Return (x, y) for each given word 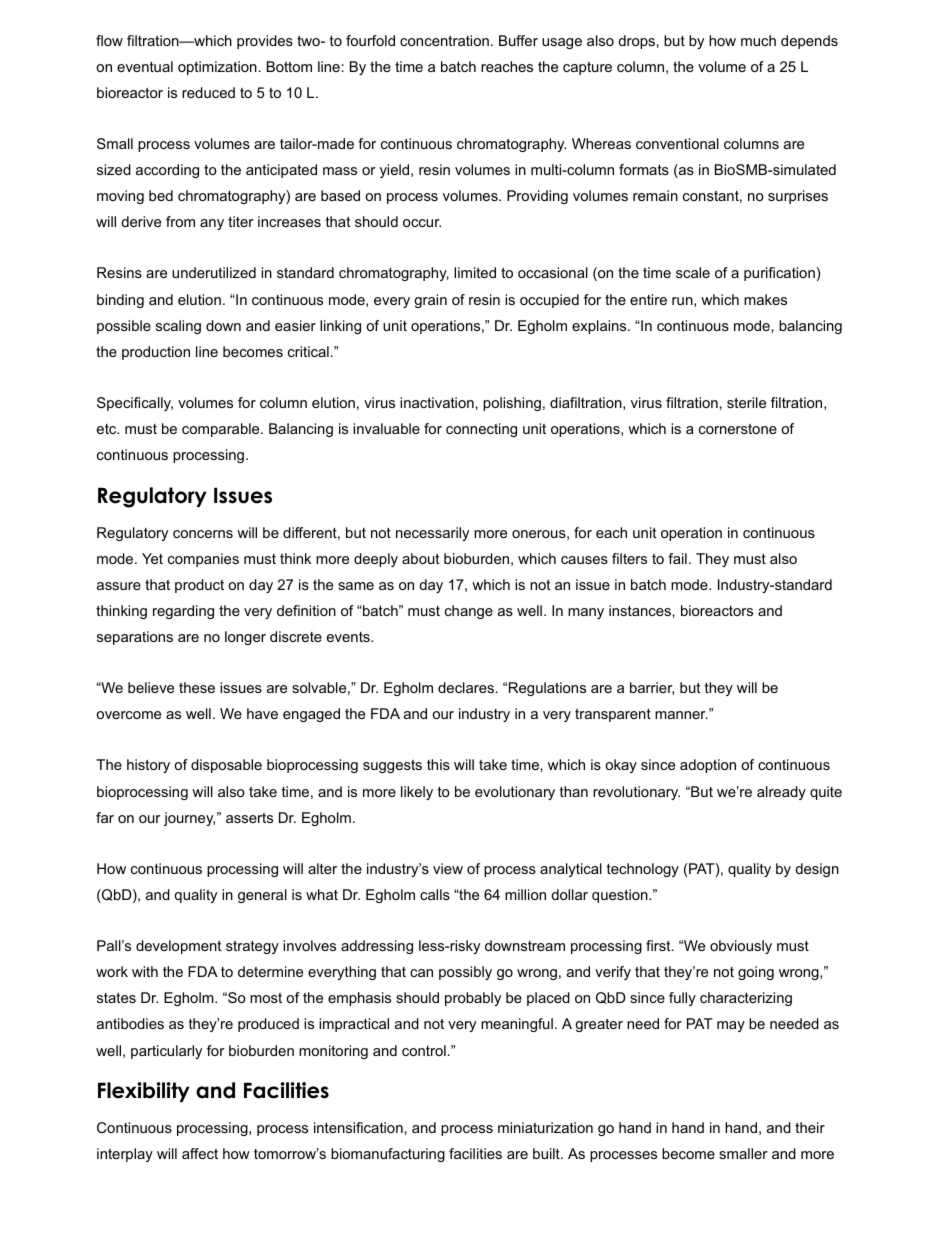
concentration (444, 40)
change (469, 612)
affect (200, 1153)
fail (677, 558)
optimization (217, 68)
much (758, 40)
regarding (183, 612)
